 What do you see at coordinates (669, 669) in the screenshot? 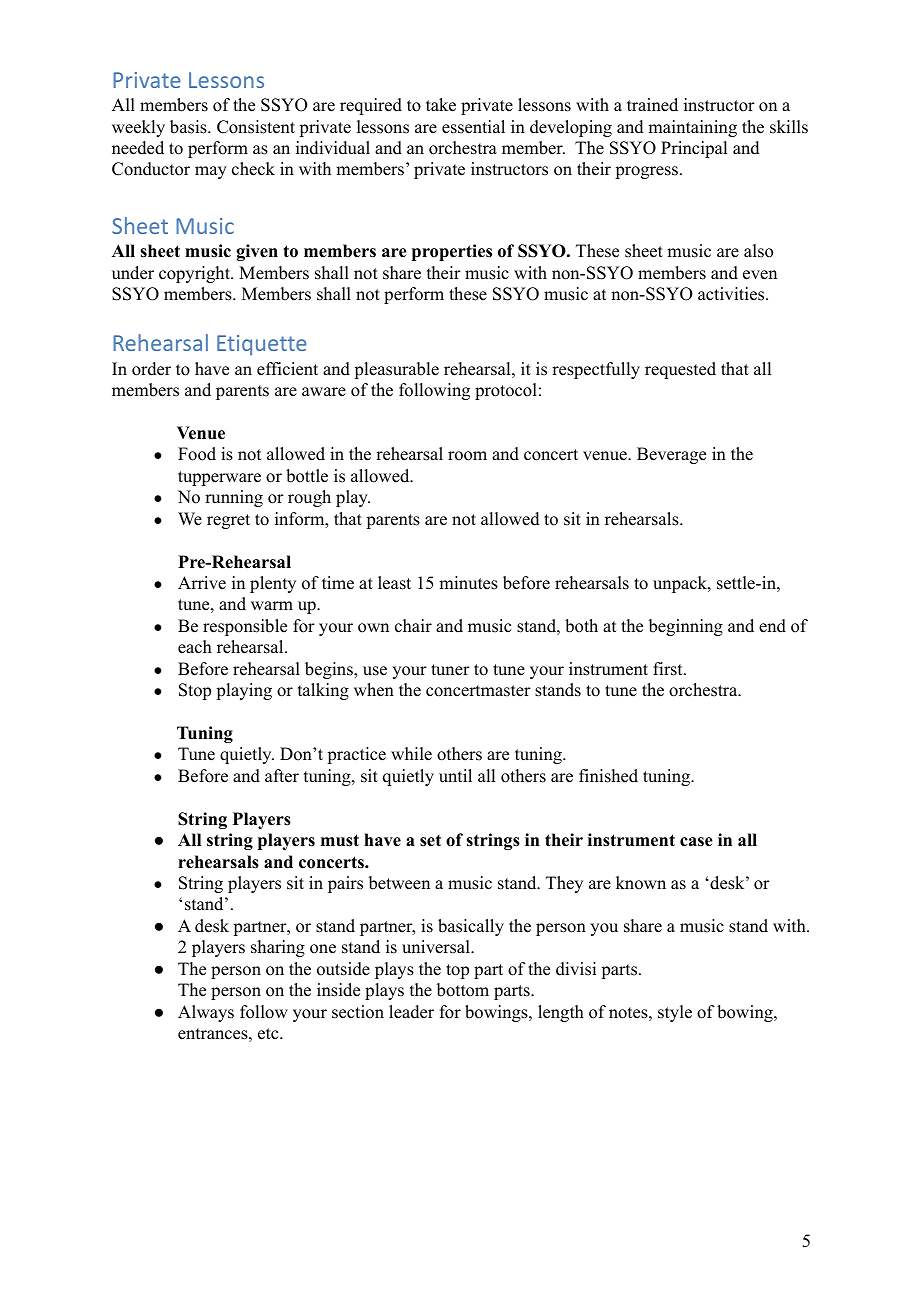
I see `first` at bounding box center [669, 669].
